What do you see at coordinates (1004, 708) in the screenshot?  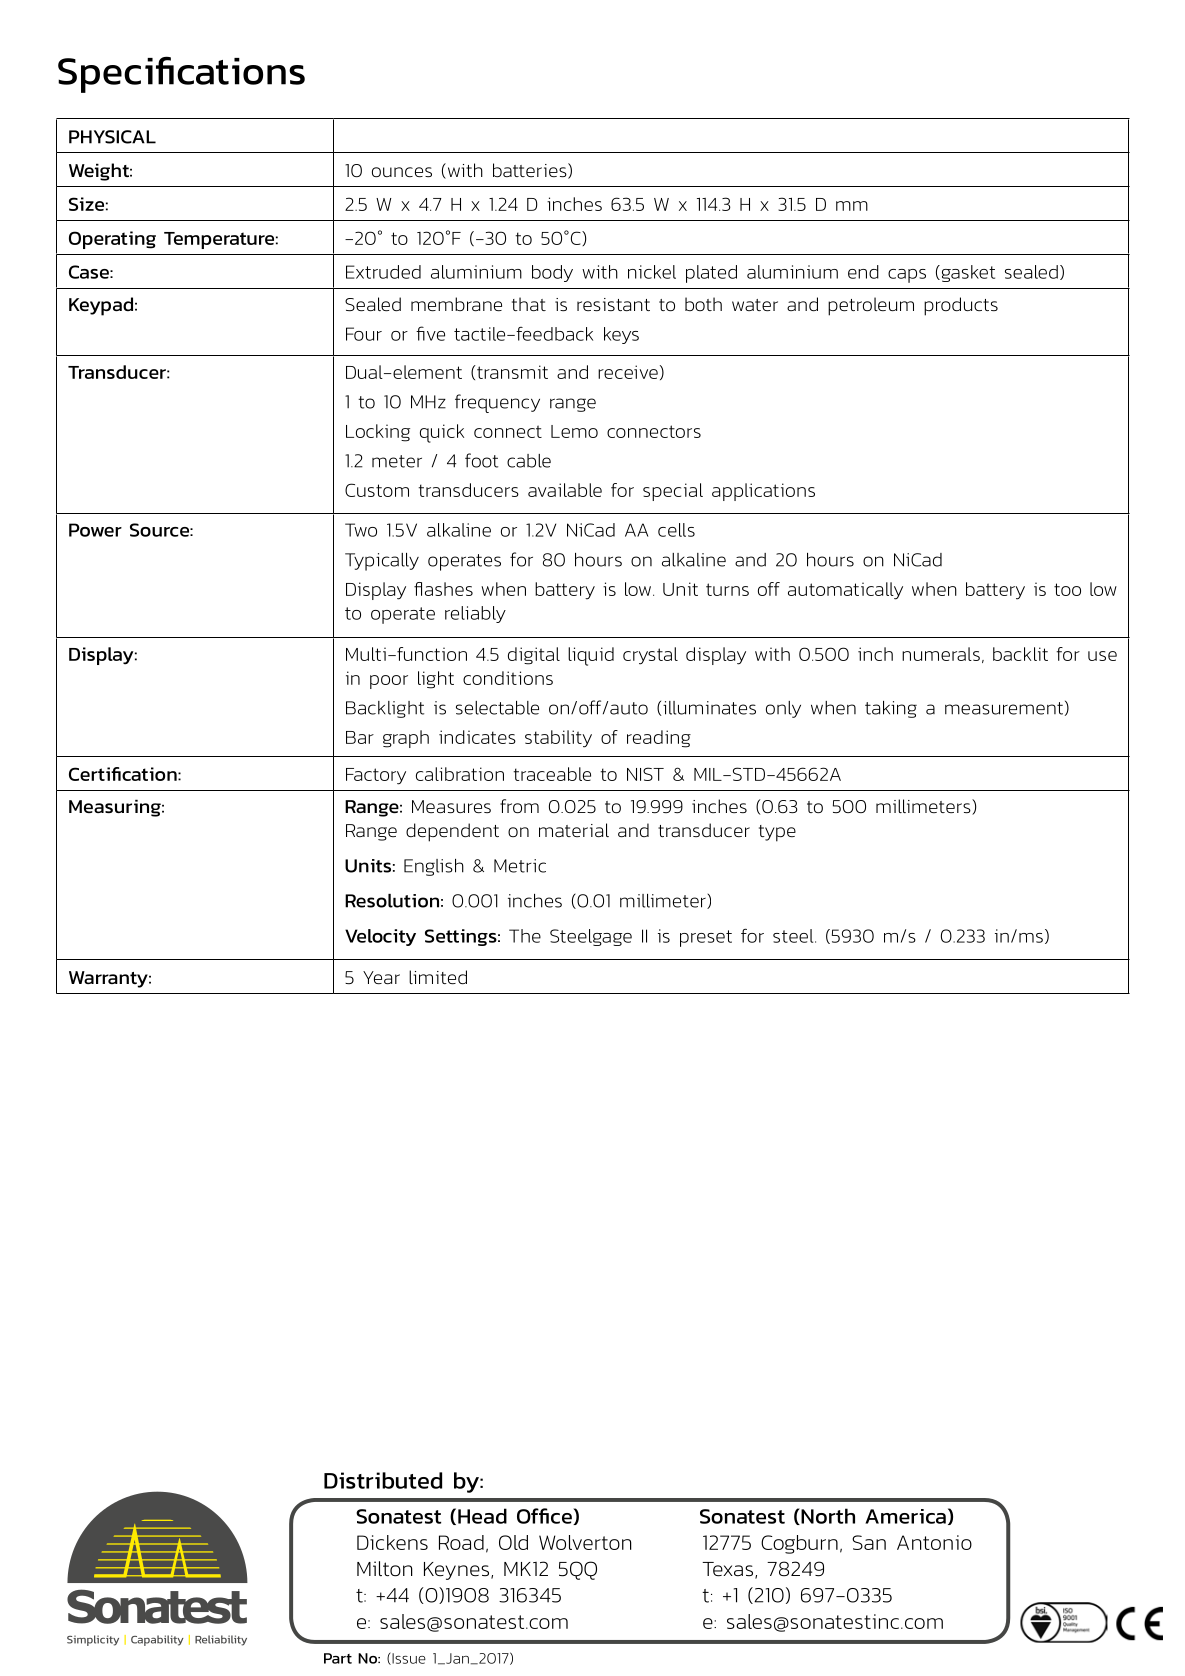 I see `measurement` at bounding box center [1004, 708].
